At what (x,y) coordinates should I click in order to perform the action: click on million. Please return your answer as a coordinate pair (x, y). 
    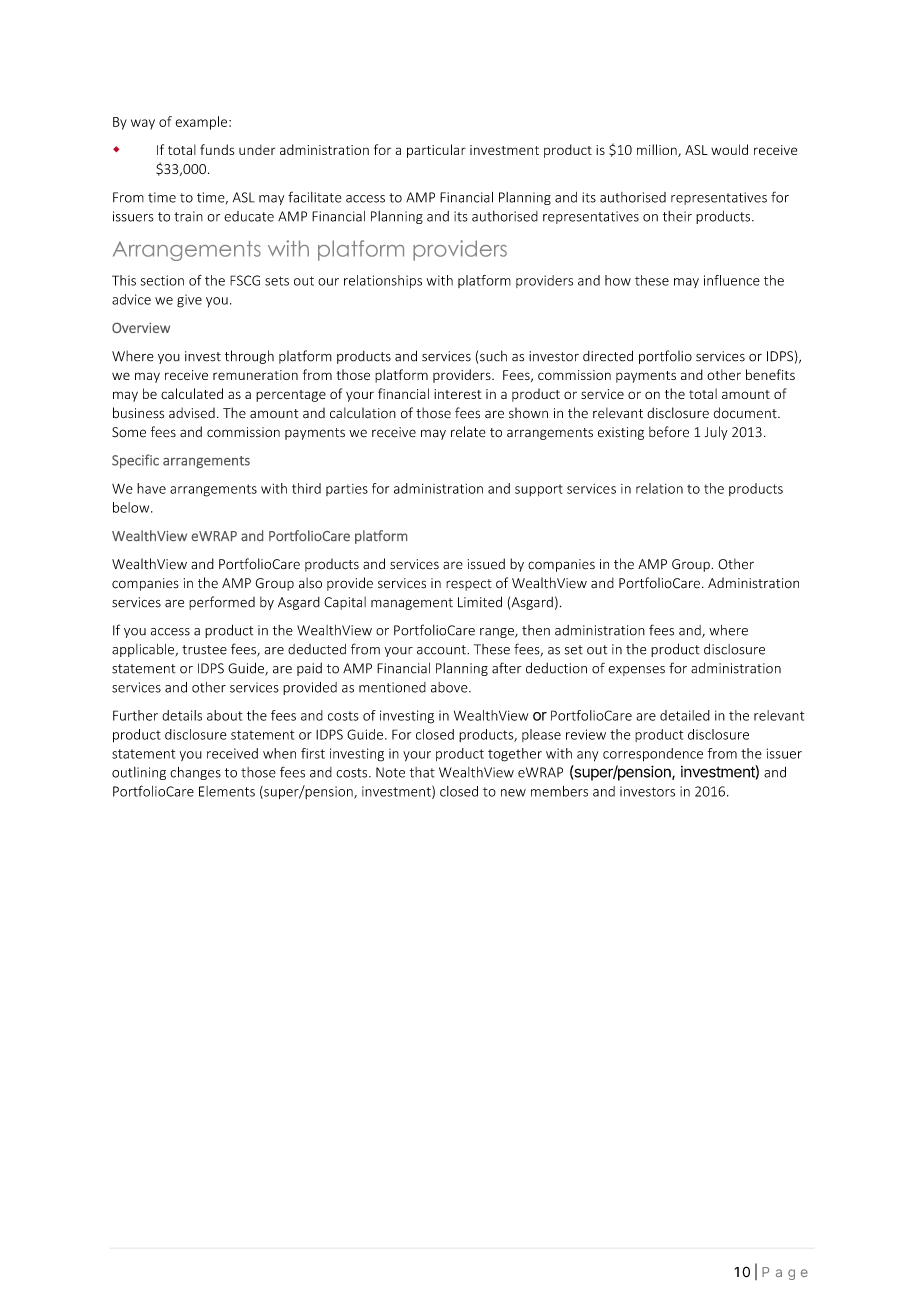
    Looking at the image, I should click on (658, 150).
